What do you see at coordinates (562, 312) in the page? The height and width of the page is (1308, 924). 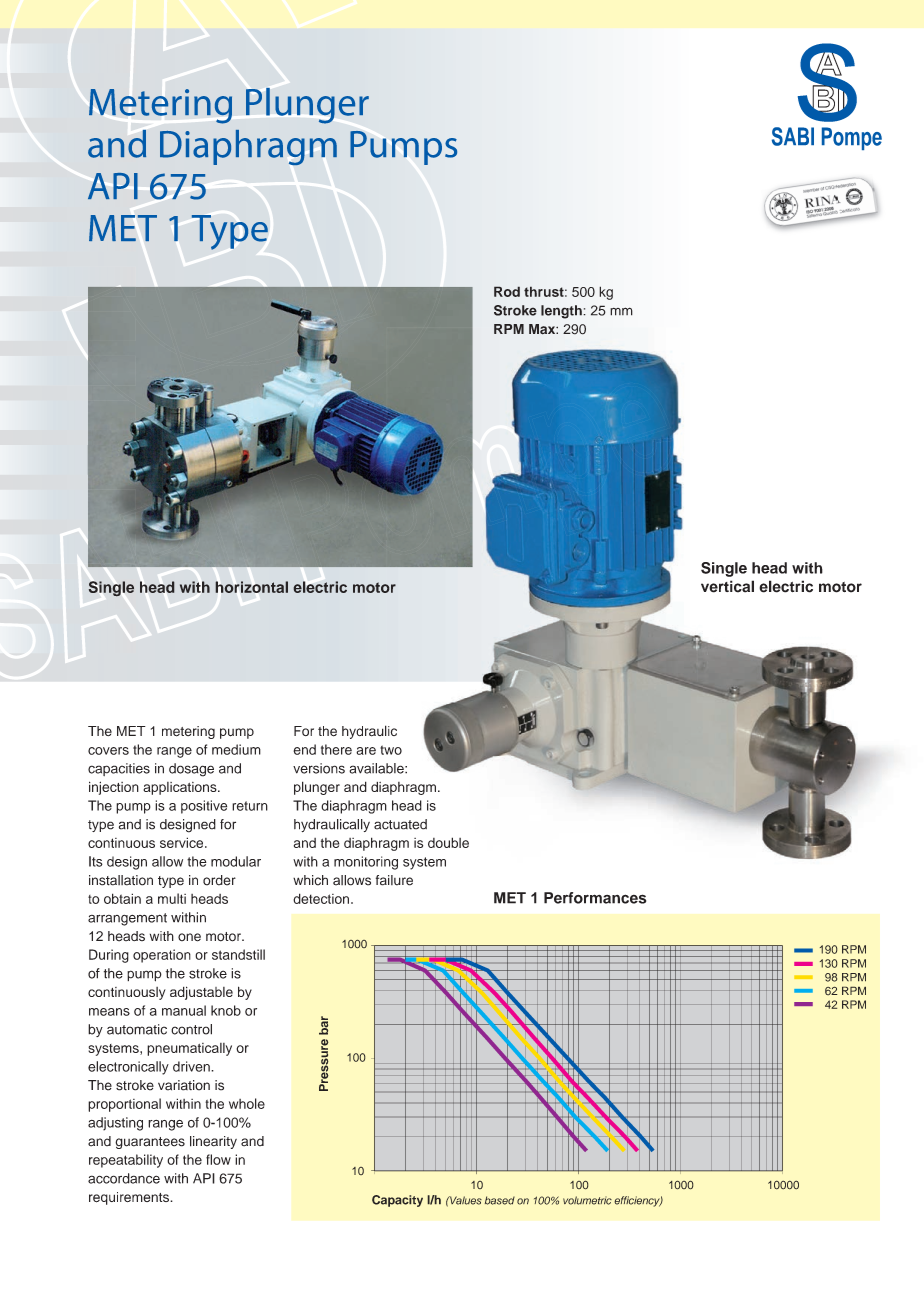 I see `length` at bounding box center [562, 312].
